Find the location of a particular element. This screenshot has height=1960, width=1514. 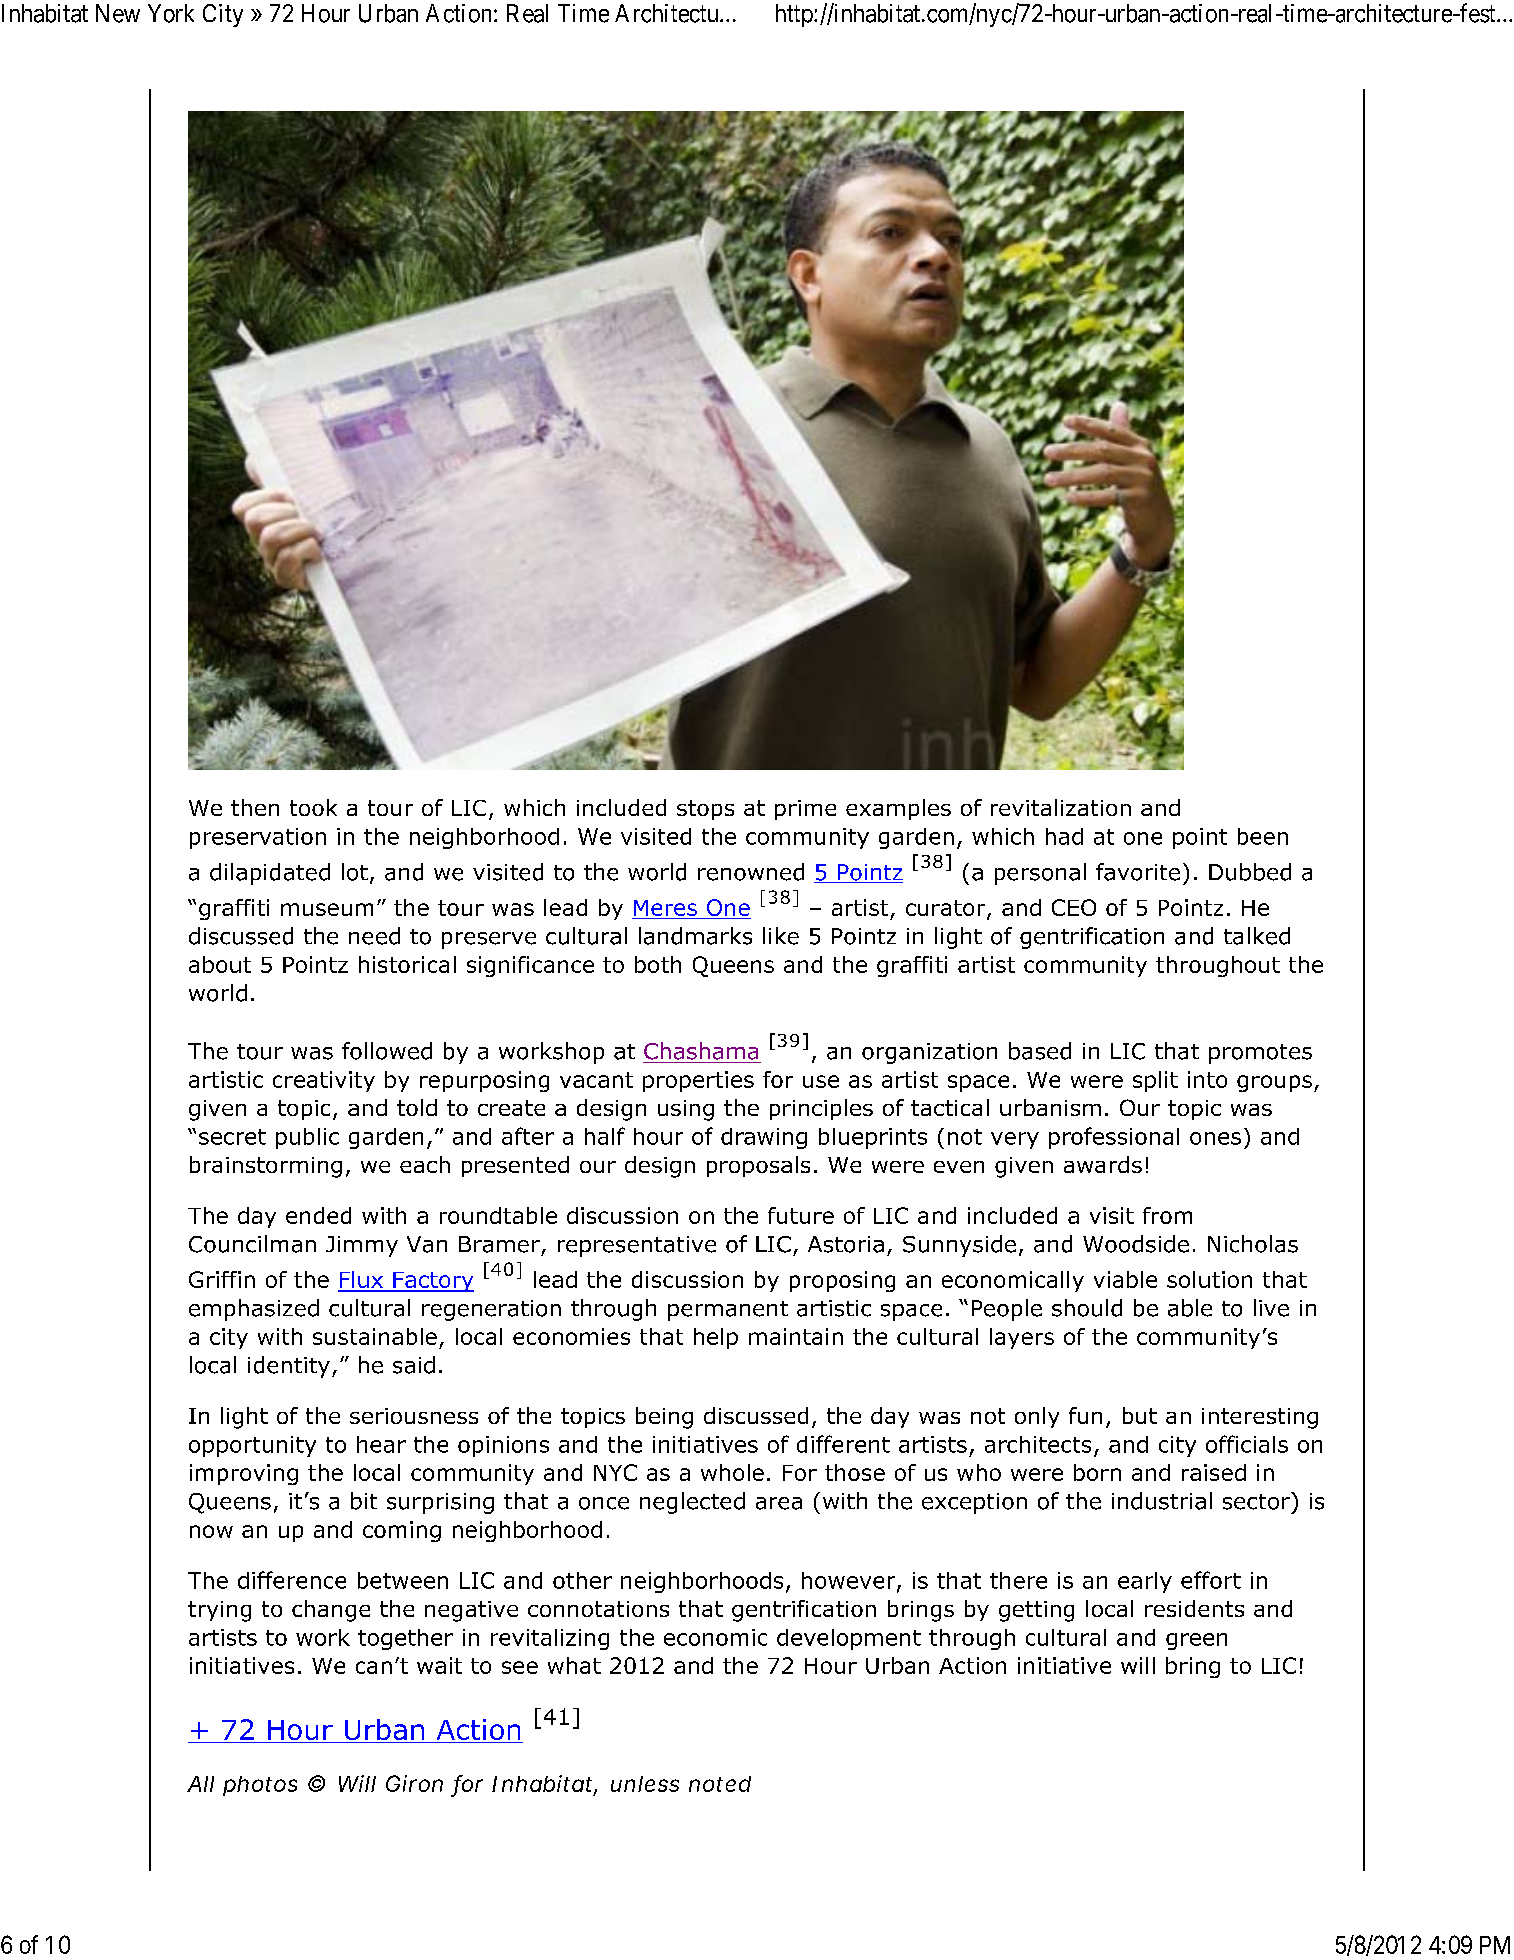

noted is located at coordinates (720, 1784).
